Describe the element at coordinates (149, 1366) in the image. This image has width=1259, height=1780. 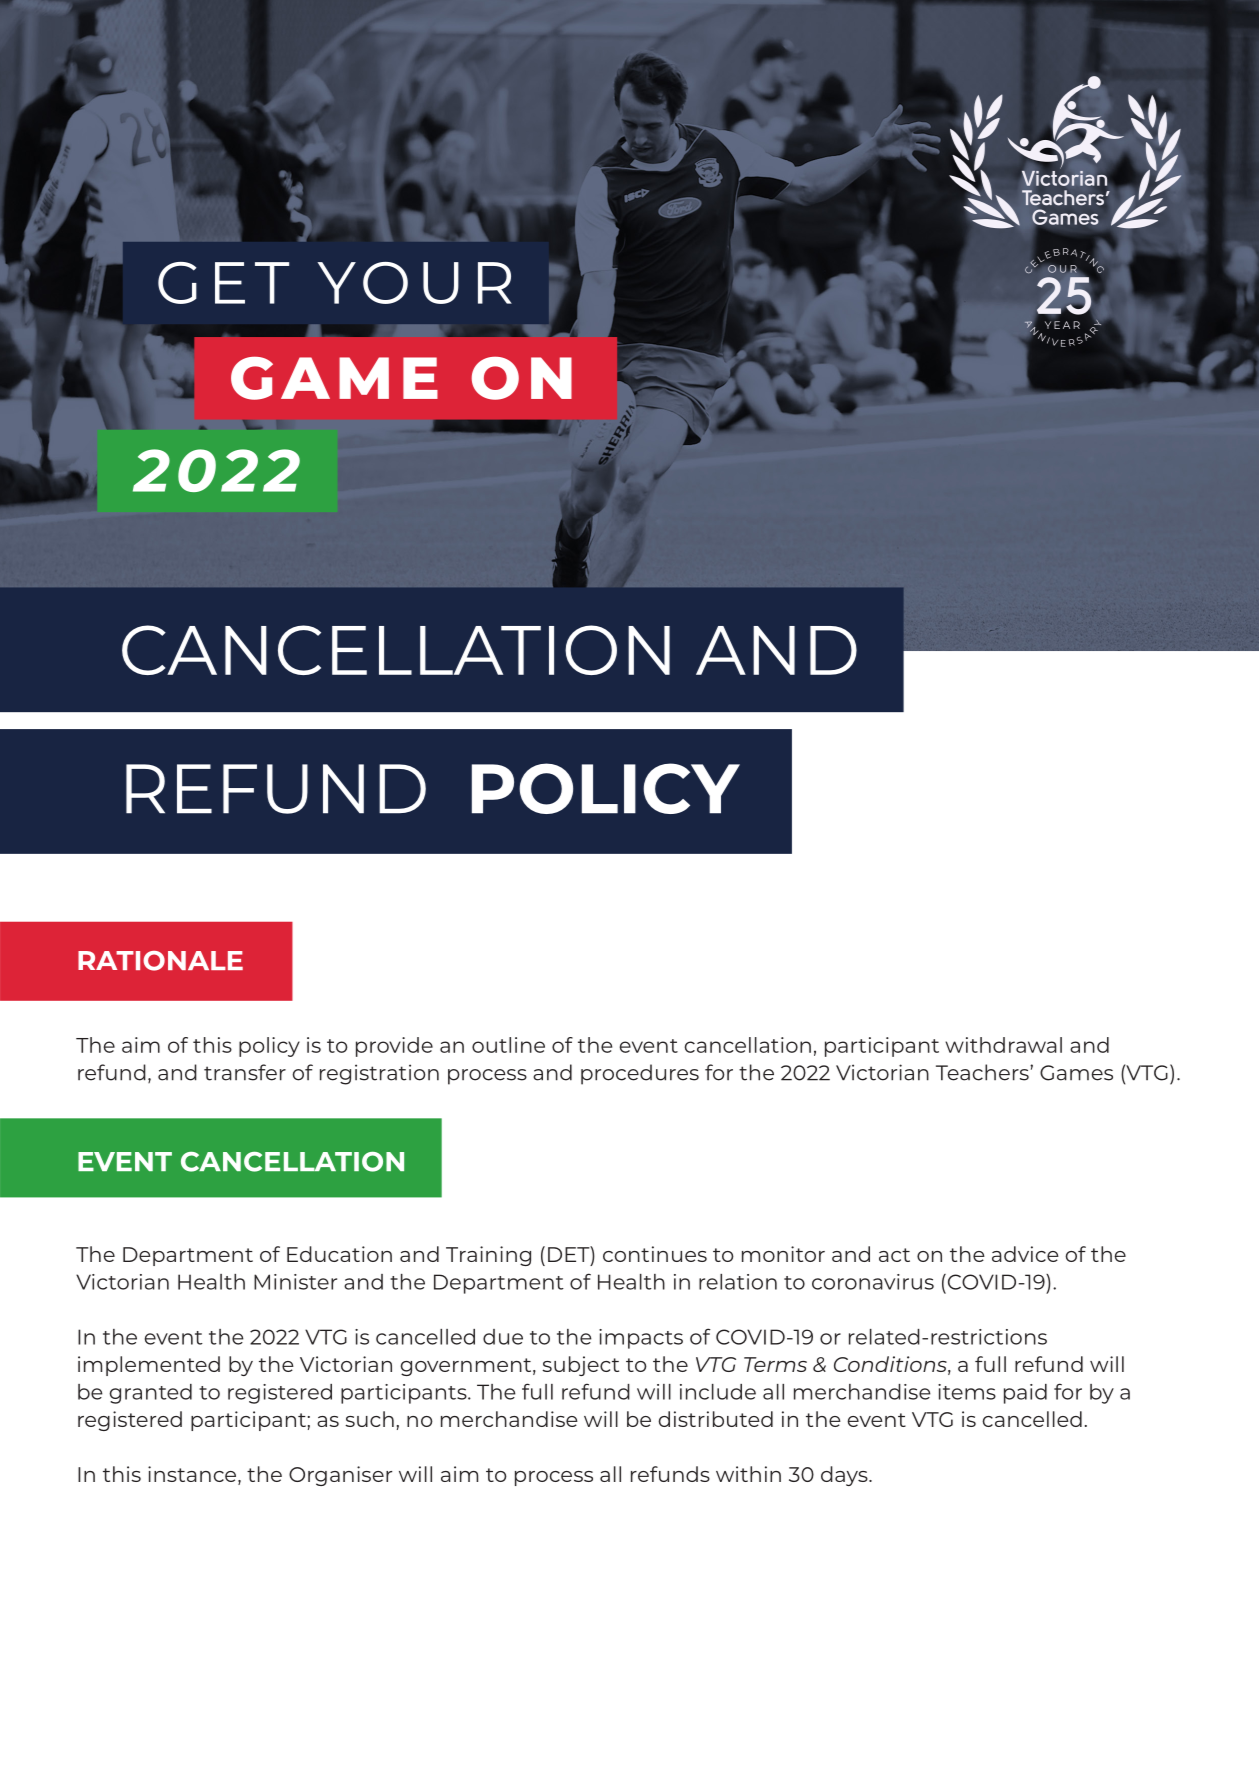
I see `implemented` at that location.
